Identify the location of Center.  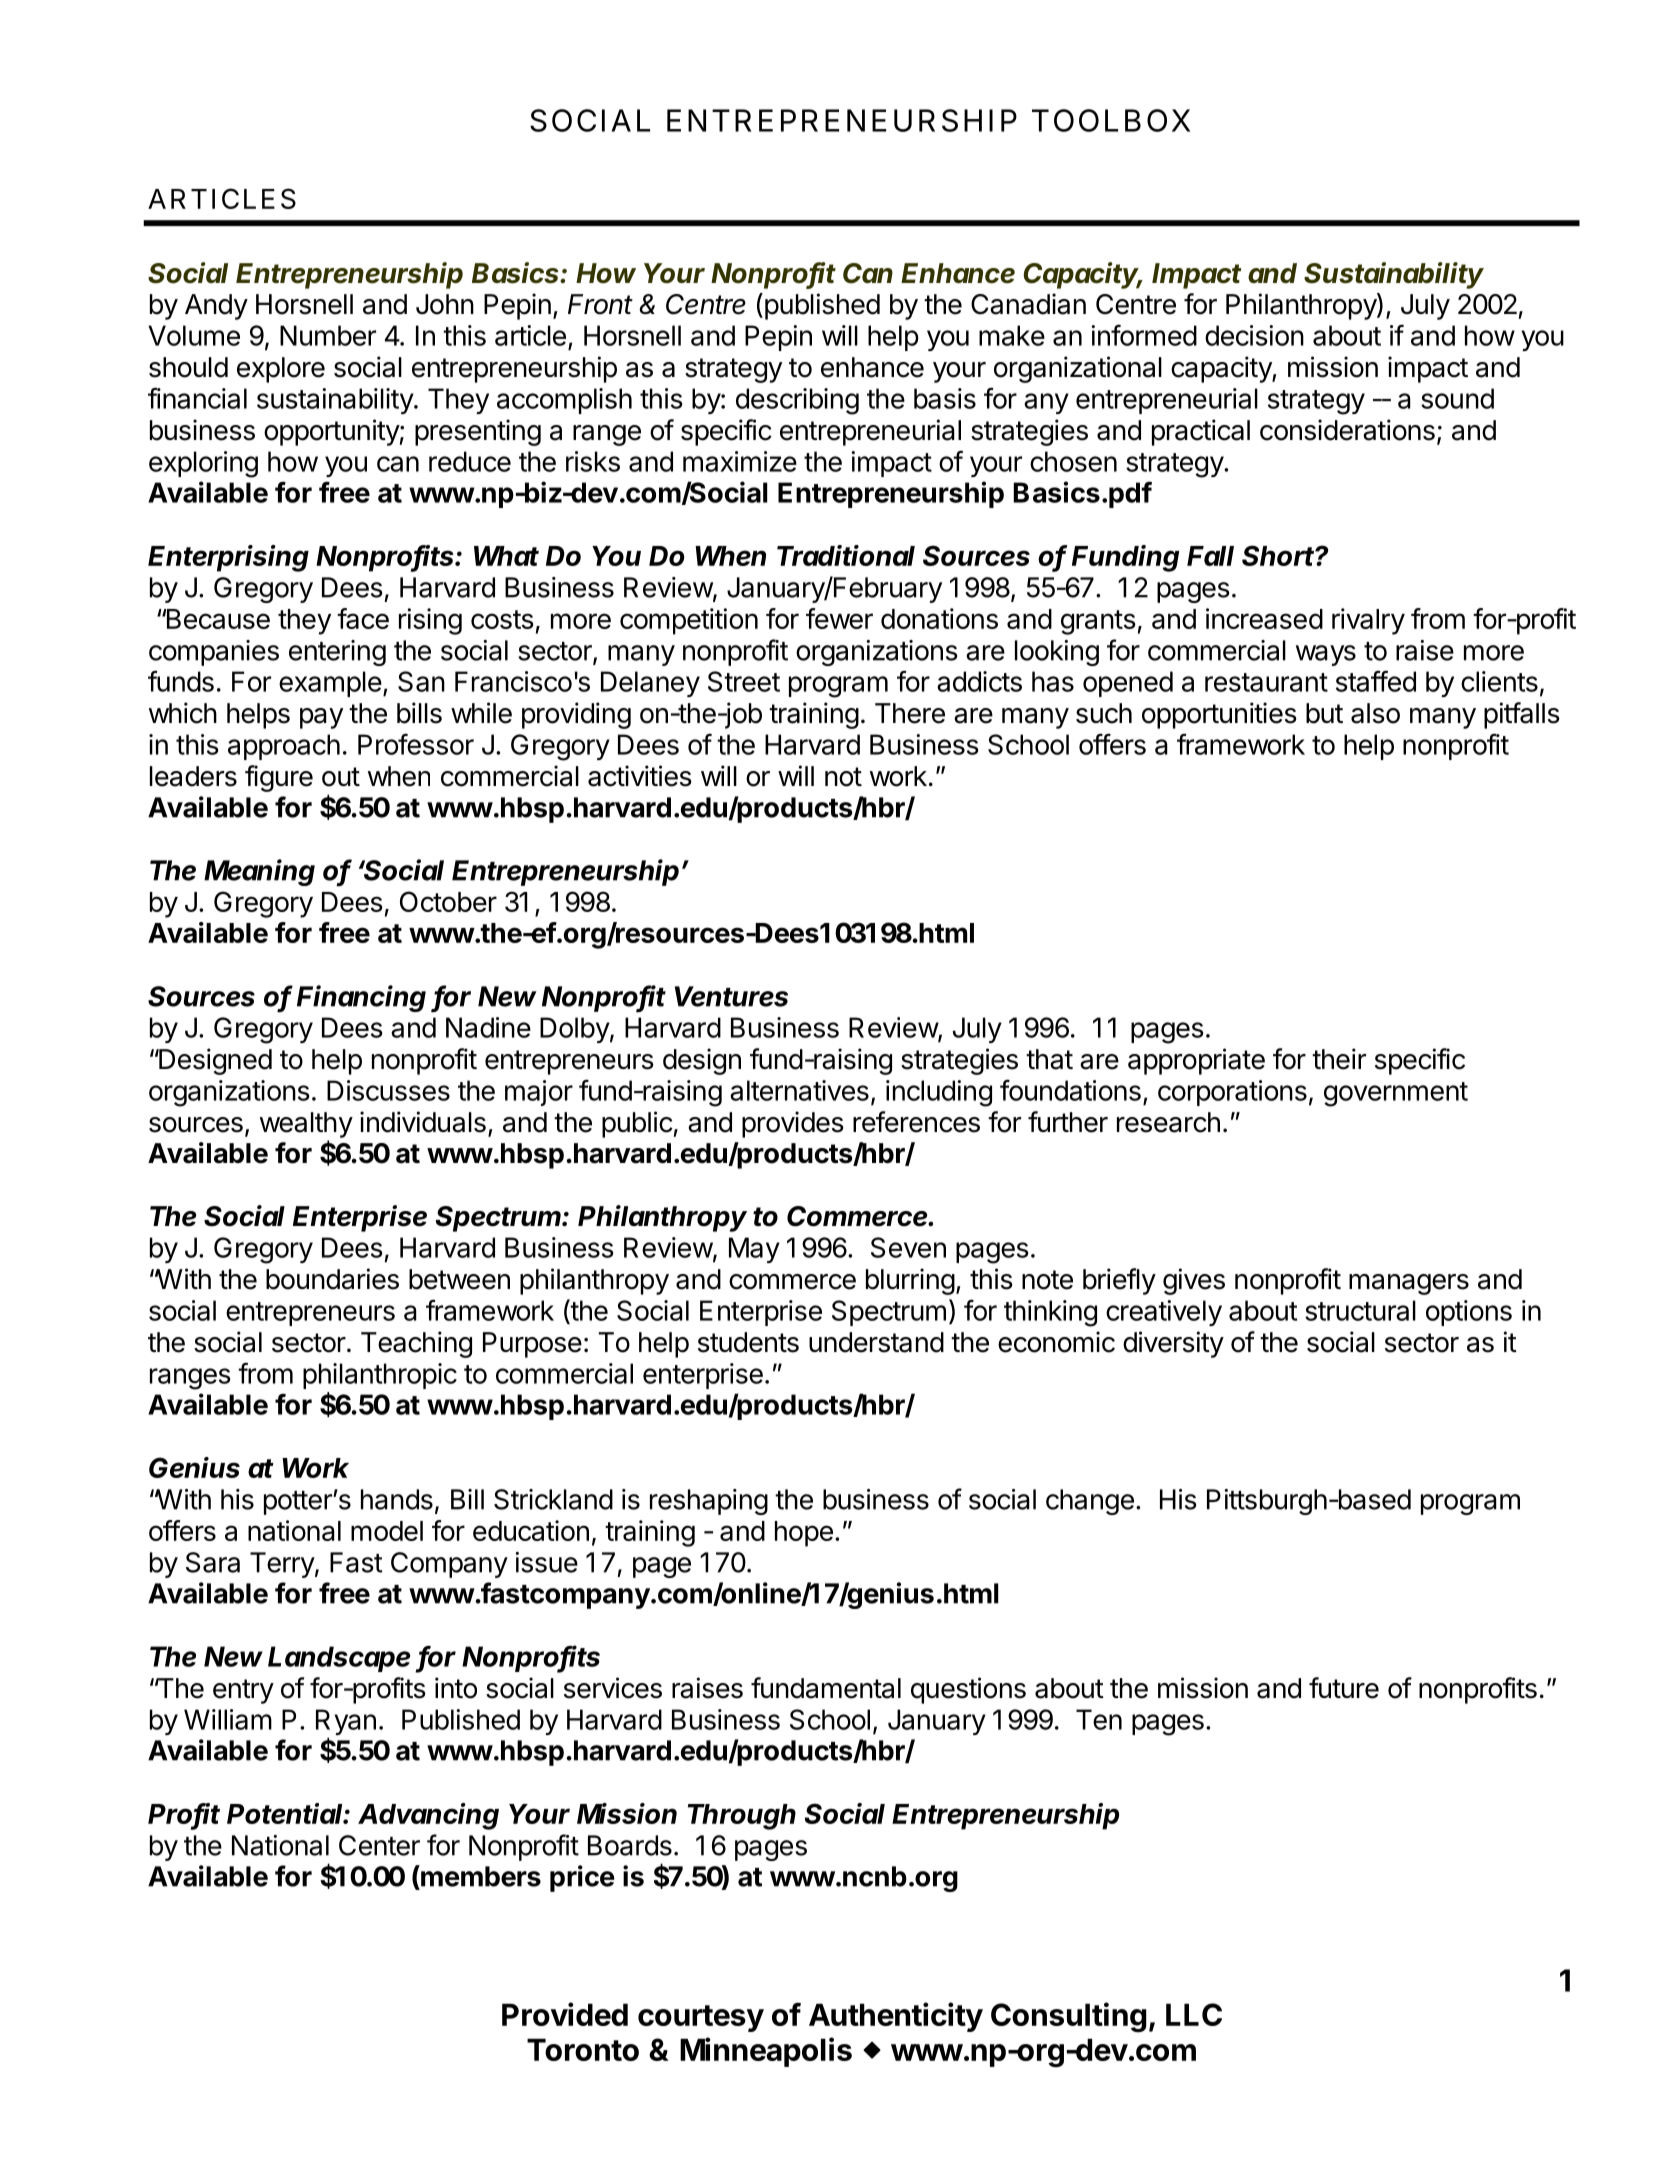
(379, 1845).
